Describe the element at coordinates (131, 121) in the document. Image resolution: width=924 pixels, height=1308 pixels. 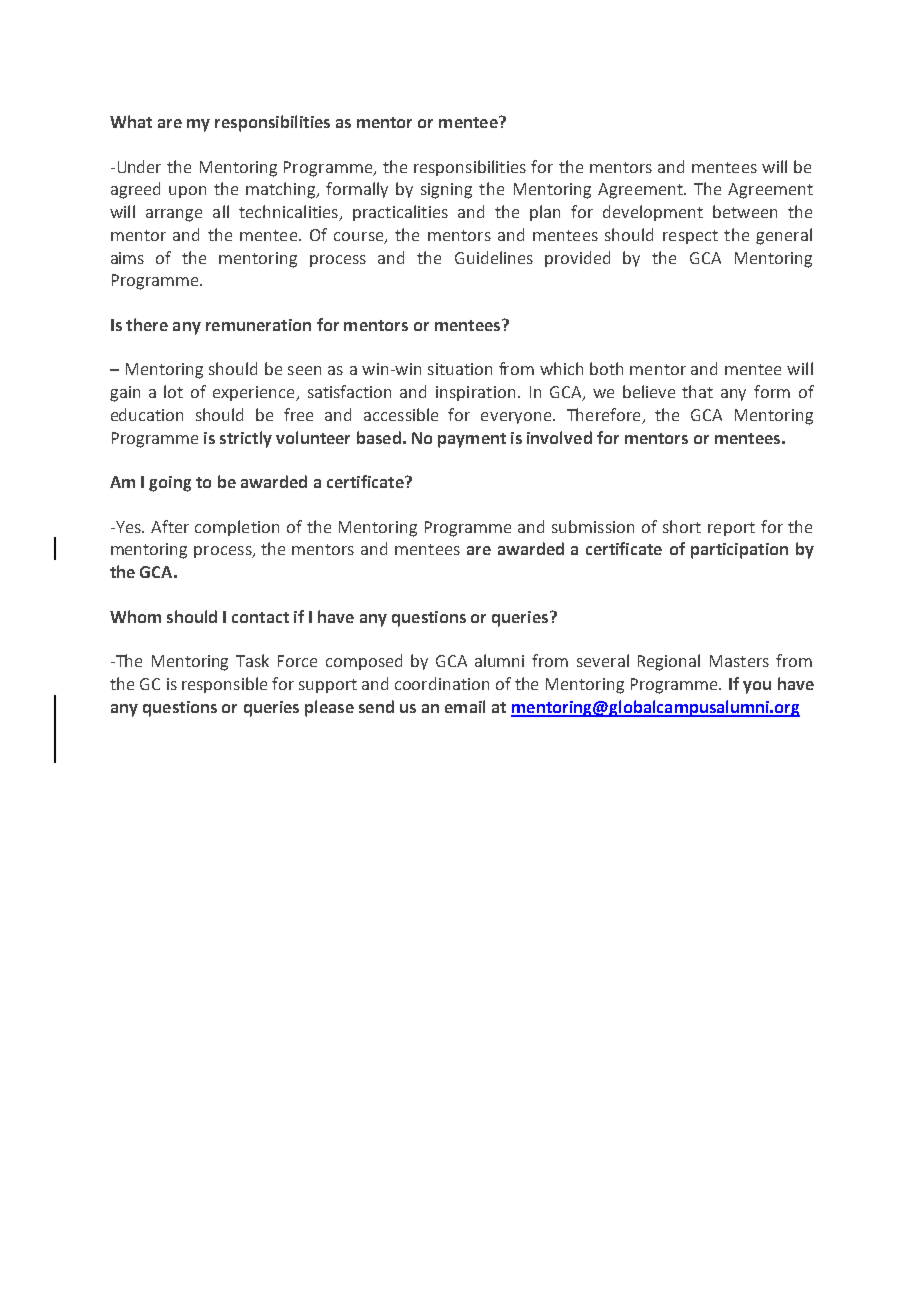
I see `What` at that location.
